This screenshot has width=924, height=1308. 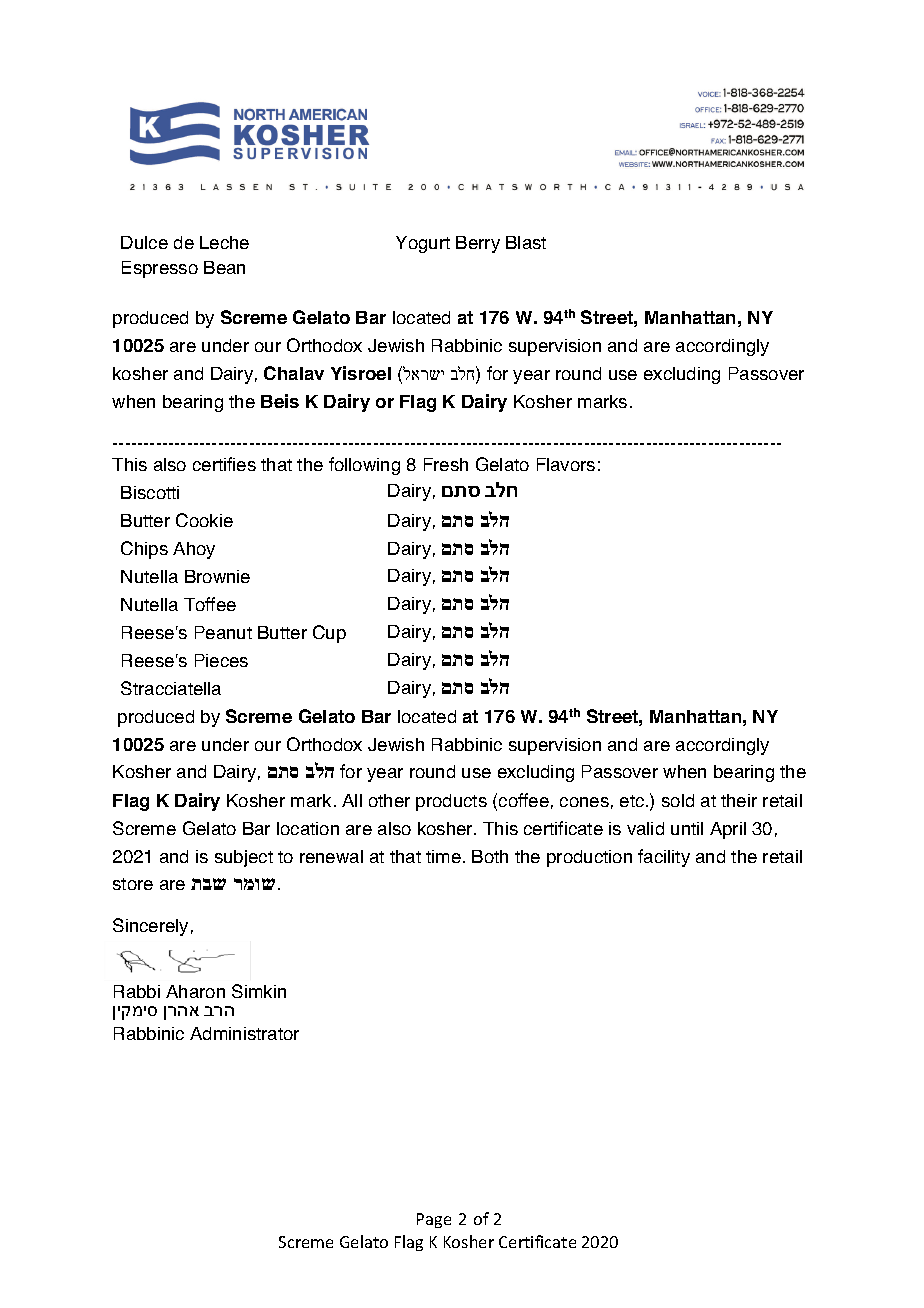 I want to click on Blast, so click(x=526, y=242).
